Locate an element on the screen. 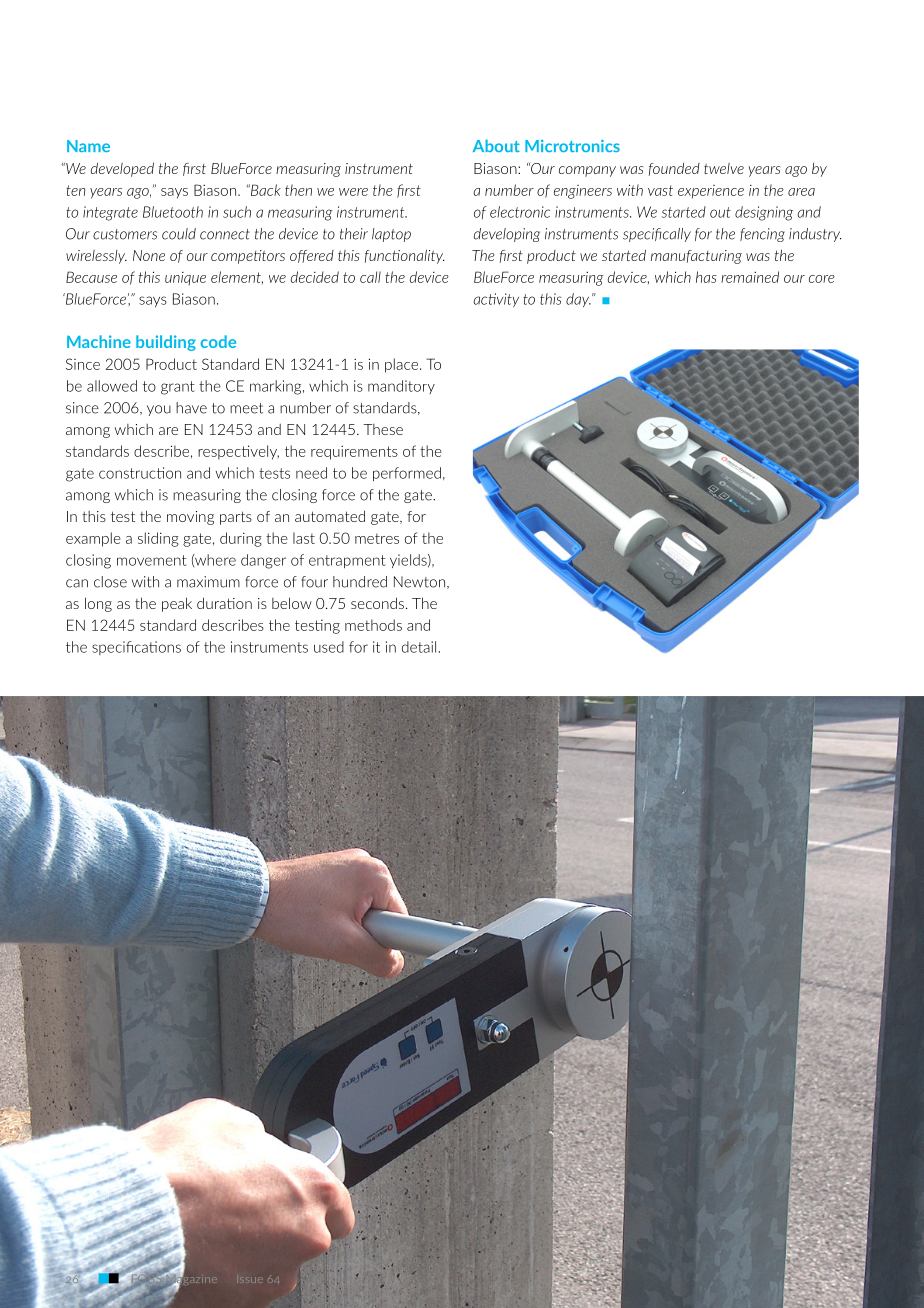 Image resolution: width=924 pixels, height=1308 pixels. twelve is located at coordinates (724, 168).
